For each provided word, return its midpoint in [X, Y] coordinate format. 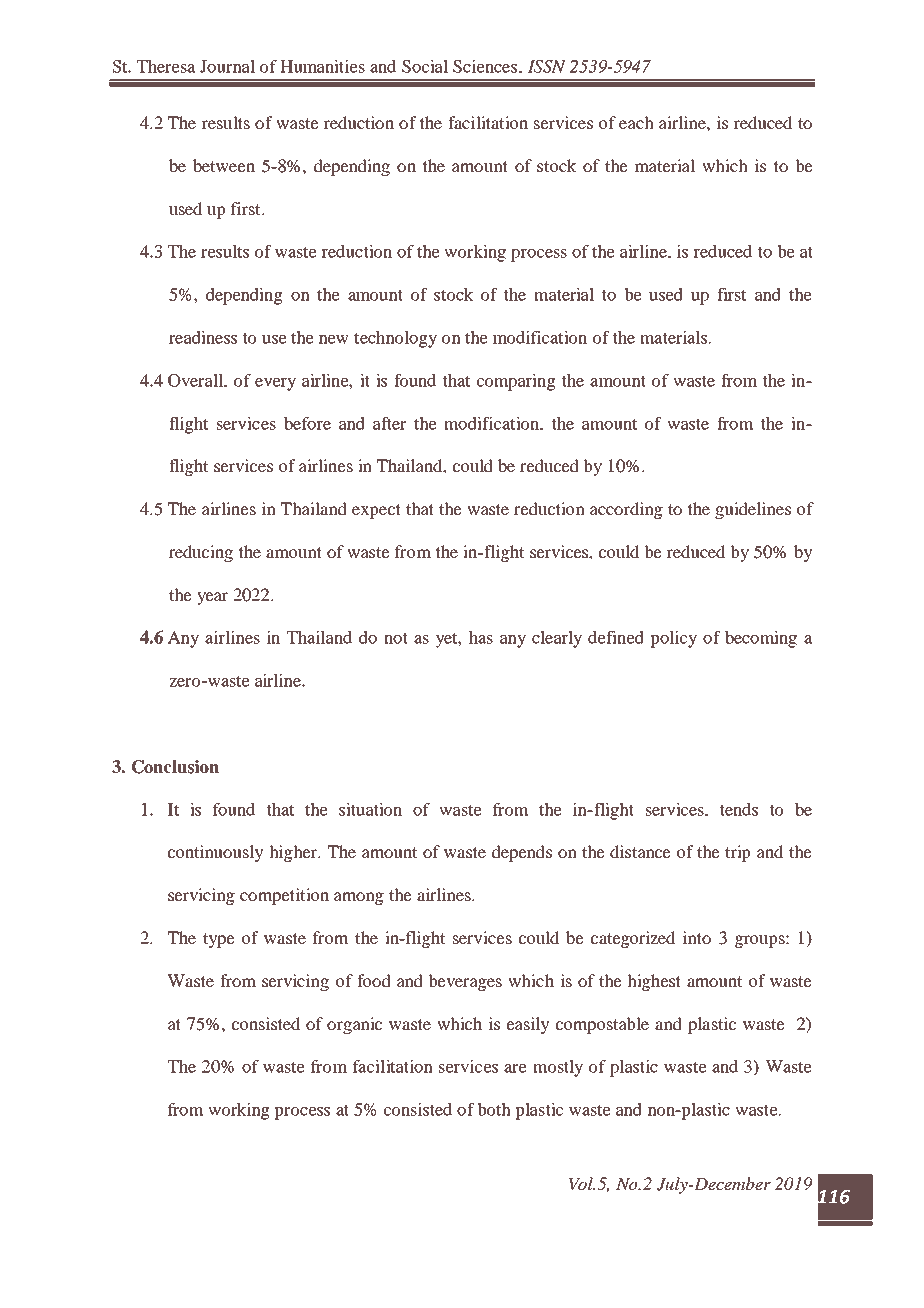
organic [354, 1025]
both [494, 1109]
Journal [227, 66]
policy [673, 639]
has [481, 637]
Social [425, 66]
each [636, 122]
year [212, 598]
